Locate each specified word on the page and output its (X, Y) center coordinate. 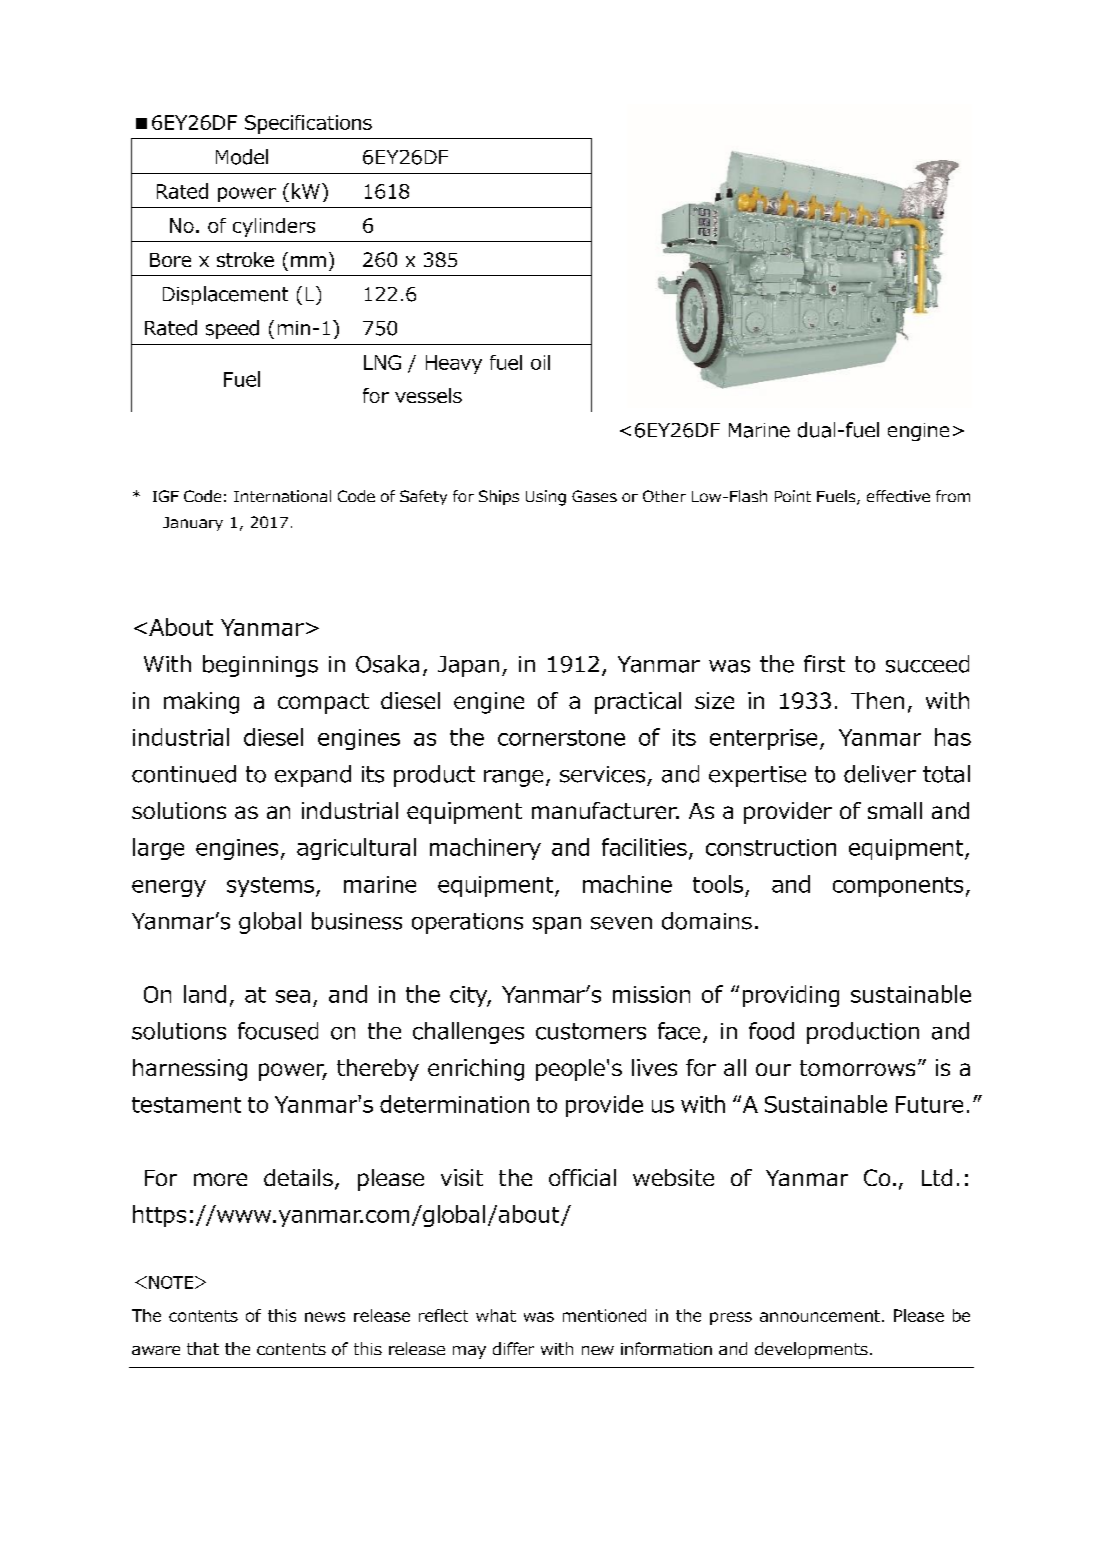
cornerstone (561, 738)
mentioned (604, 1315)
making (201, 703)
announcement (820, 1316)
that (203, 1348)
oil (540, 362)
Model (242, 157)
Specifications (308, 124)
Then (877, 700)
